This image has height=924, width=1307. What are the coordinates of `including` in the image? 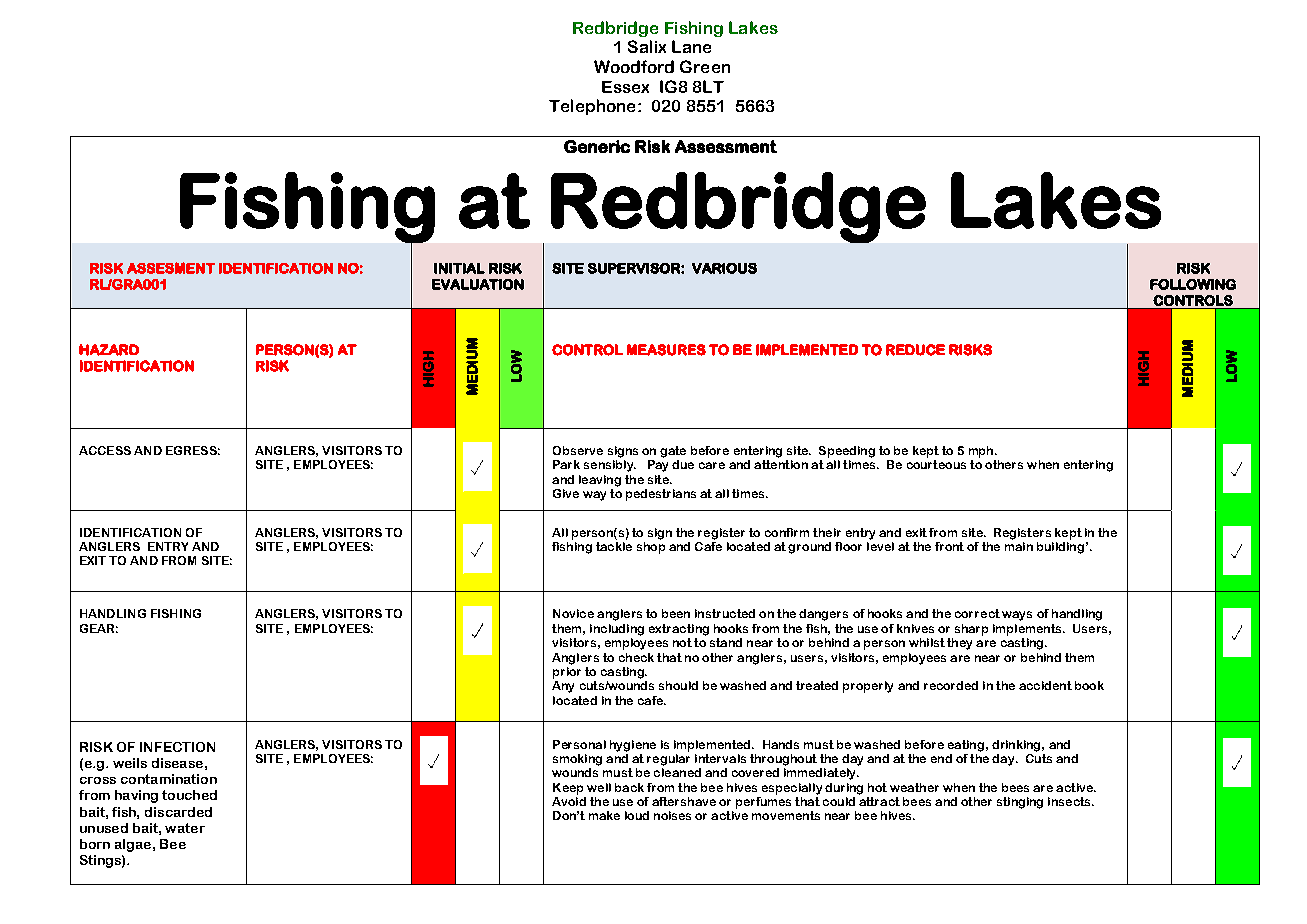 It's located at (617, 630).
